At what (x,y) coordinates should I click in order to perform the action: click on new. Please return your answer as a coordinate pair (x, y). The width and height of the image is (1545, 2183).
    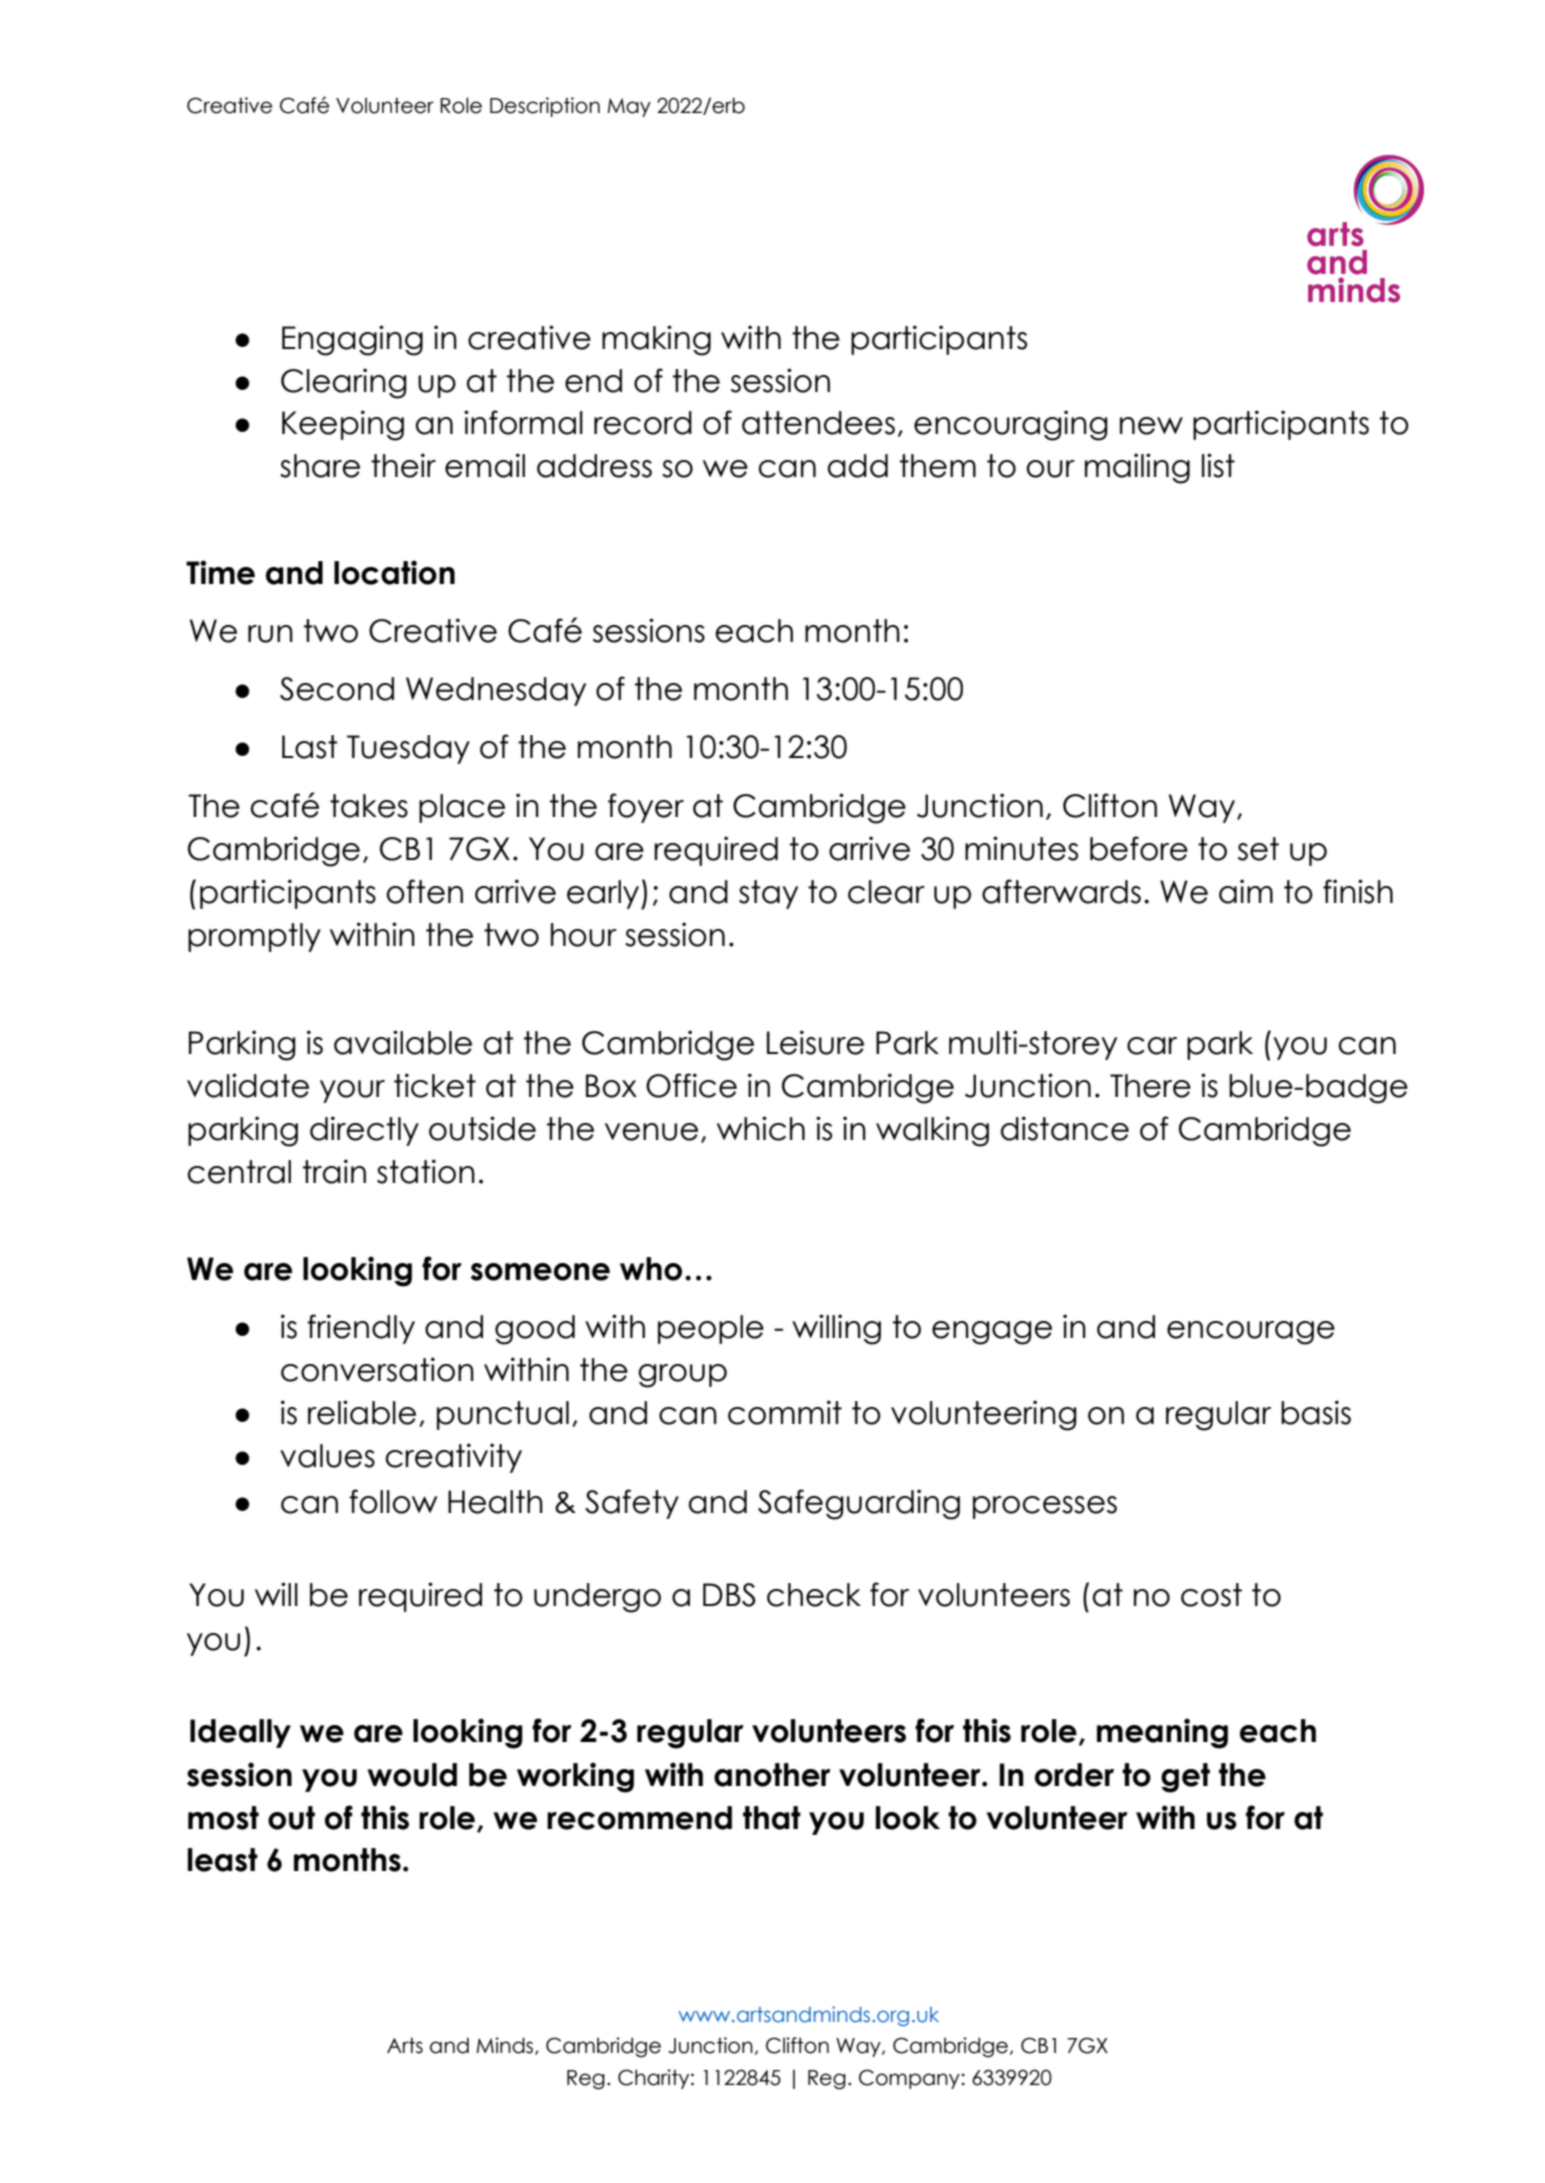
    Looking at the image, I should click on (1151, 426).
